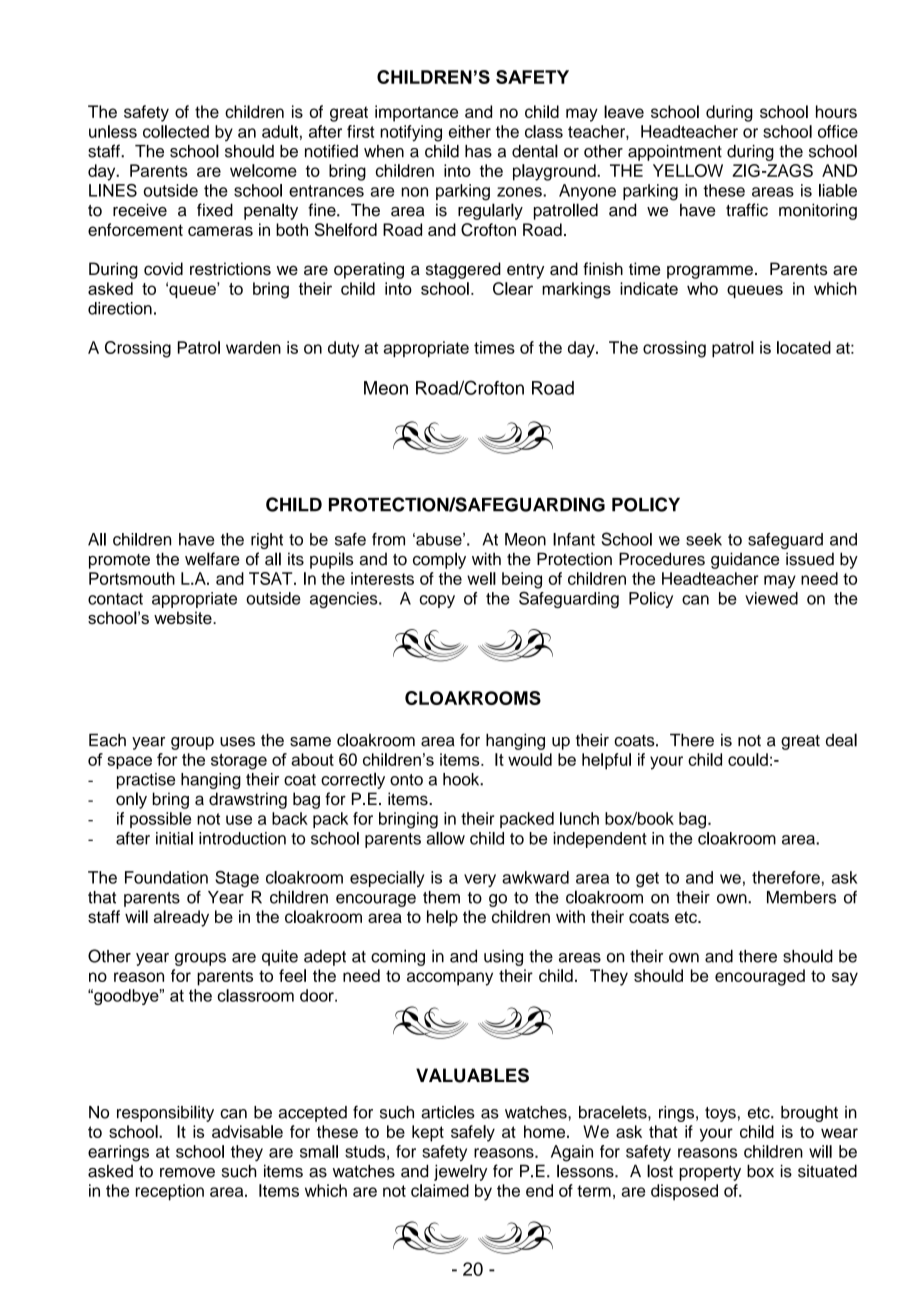 The image size is (924, 1308). What do you see at coordinates (841, 740) in the document?
I see `deal` at bounding box center [841, 740].
